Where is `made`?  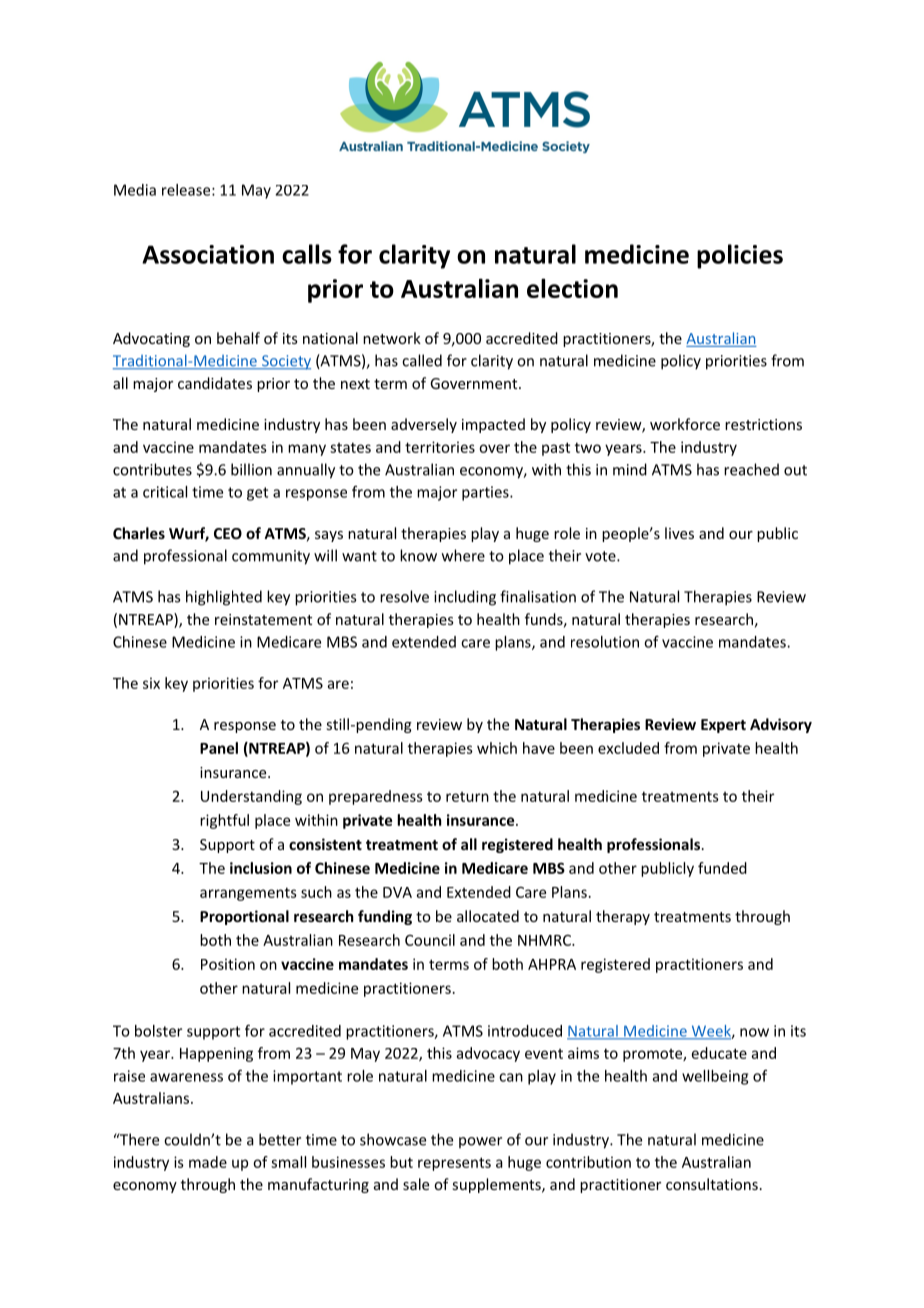
made is located at coordinates (208, 1162).
